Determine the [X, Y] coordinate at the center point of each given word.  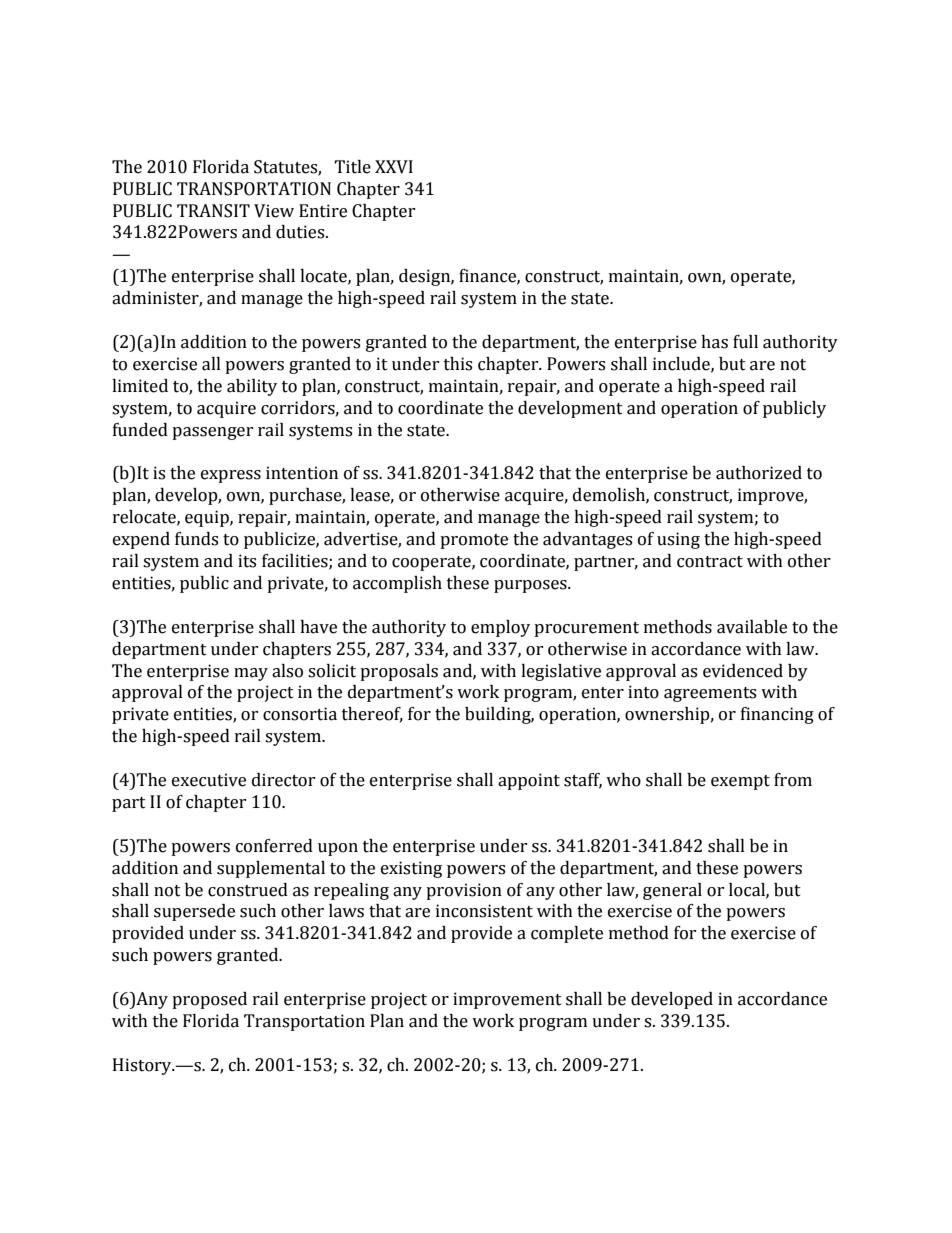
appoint [529, 781]
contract [710, 562]
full [745, 342]
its [247, 561]
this [458, 364]
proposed [209, 1000]
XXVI [394, 167]
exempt [740, 782]
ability [252, 387]
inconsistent [484, 911]
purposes [531, 586]
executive [209, 780]
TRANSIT [213, 211]
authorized [759, 473]
